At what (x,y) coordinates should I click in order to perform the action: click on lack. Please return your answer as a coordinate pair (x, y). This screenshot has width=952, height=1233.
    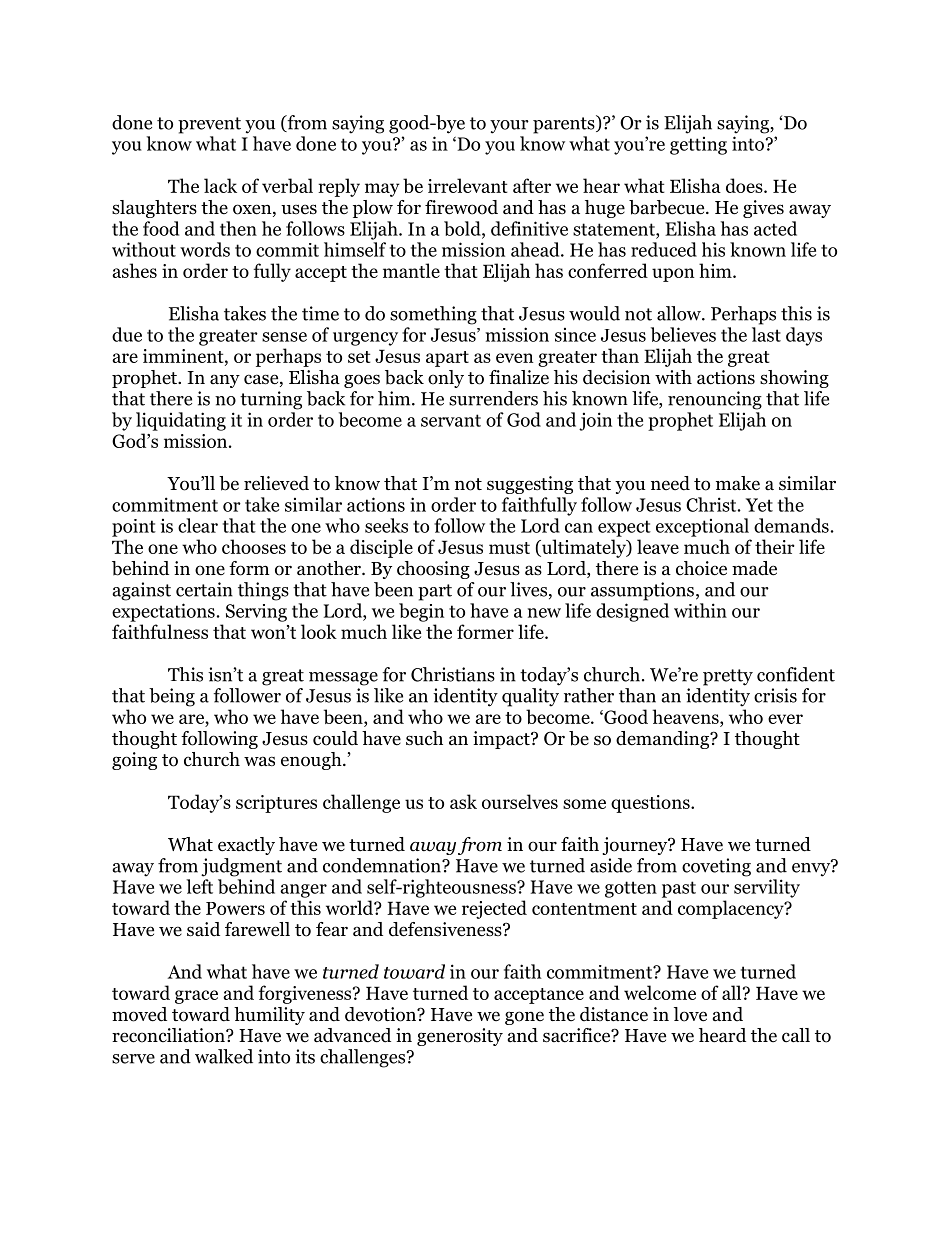
    Looking at the image, I should click on (220, 185).
